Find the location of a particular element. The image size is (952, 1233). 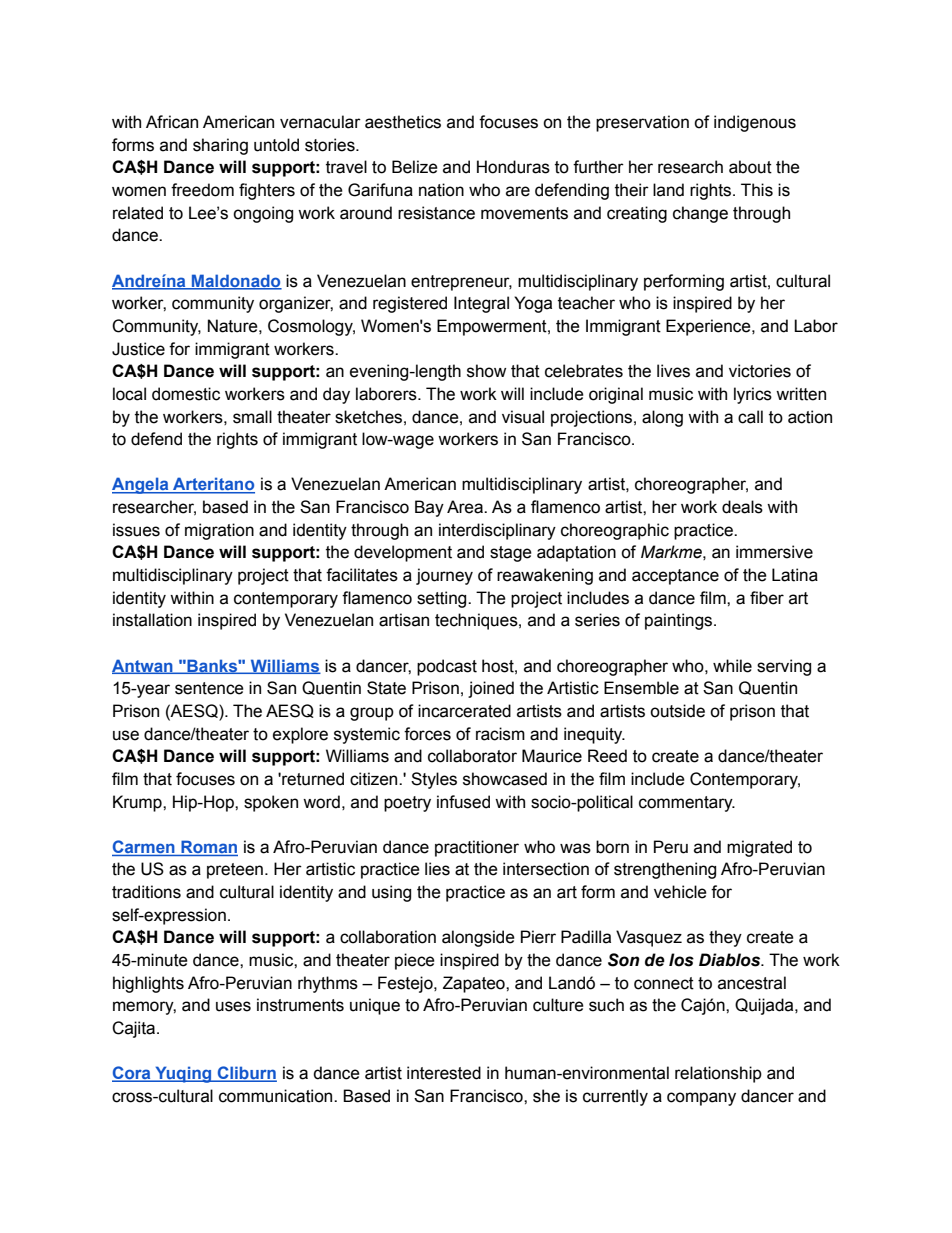

about is located at coordinates (750, 167).
